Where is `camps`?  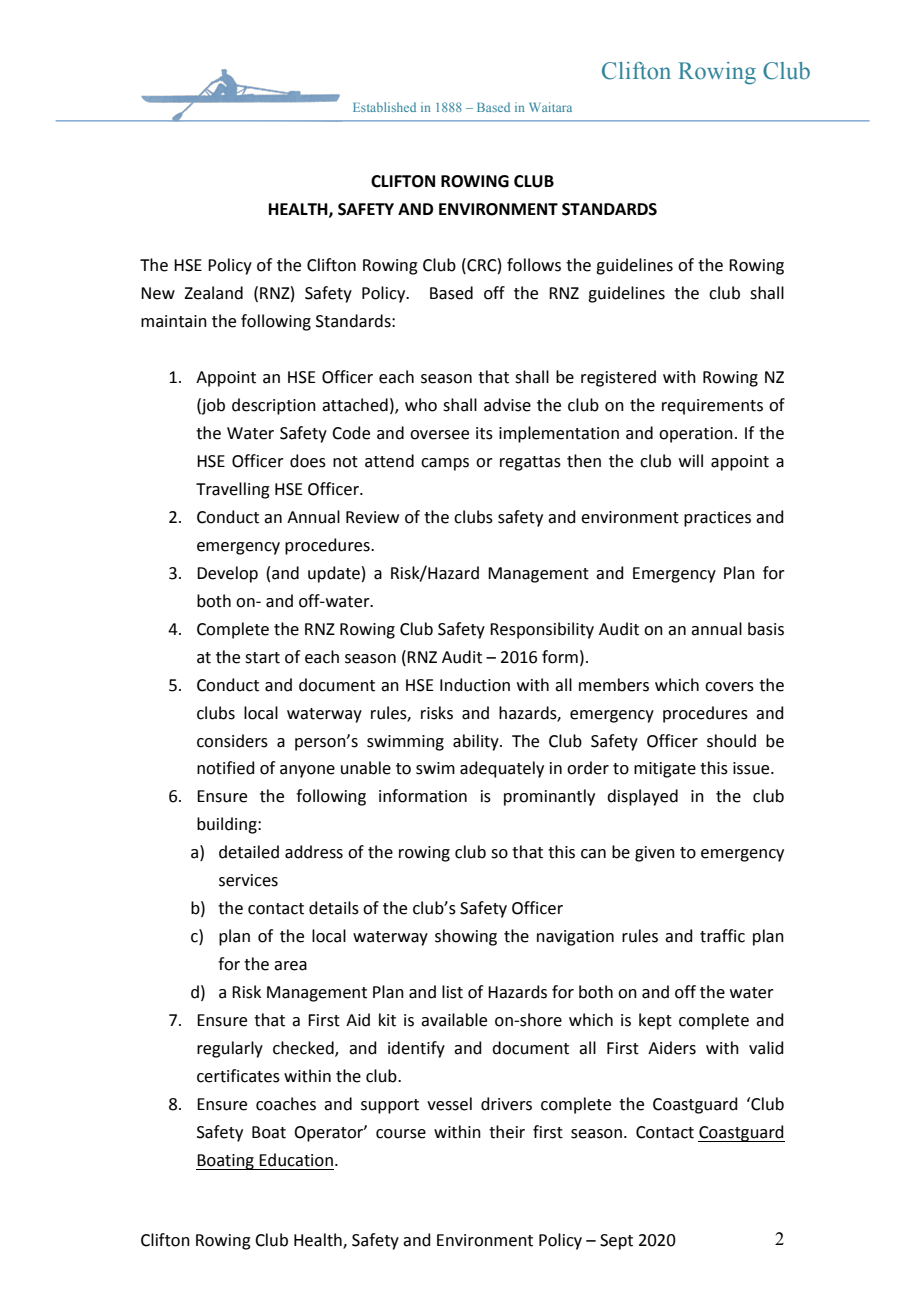
camps is located at coordinates (445, 464).
